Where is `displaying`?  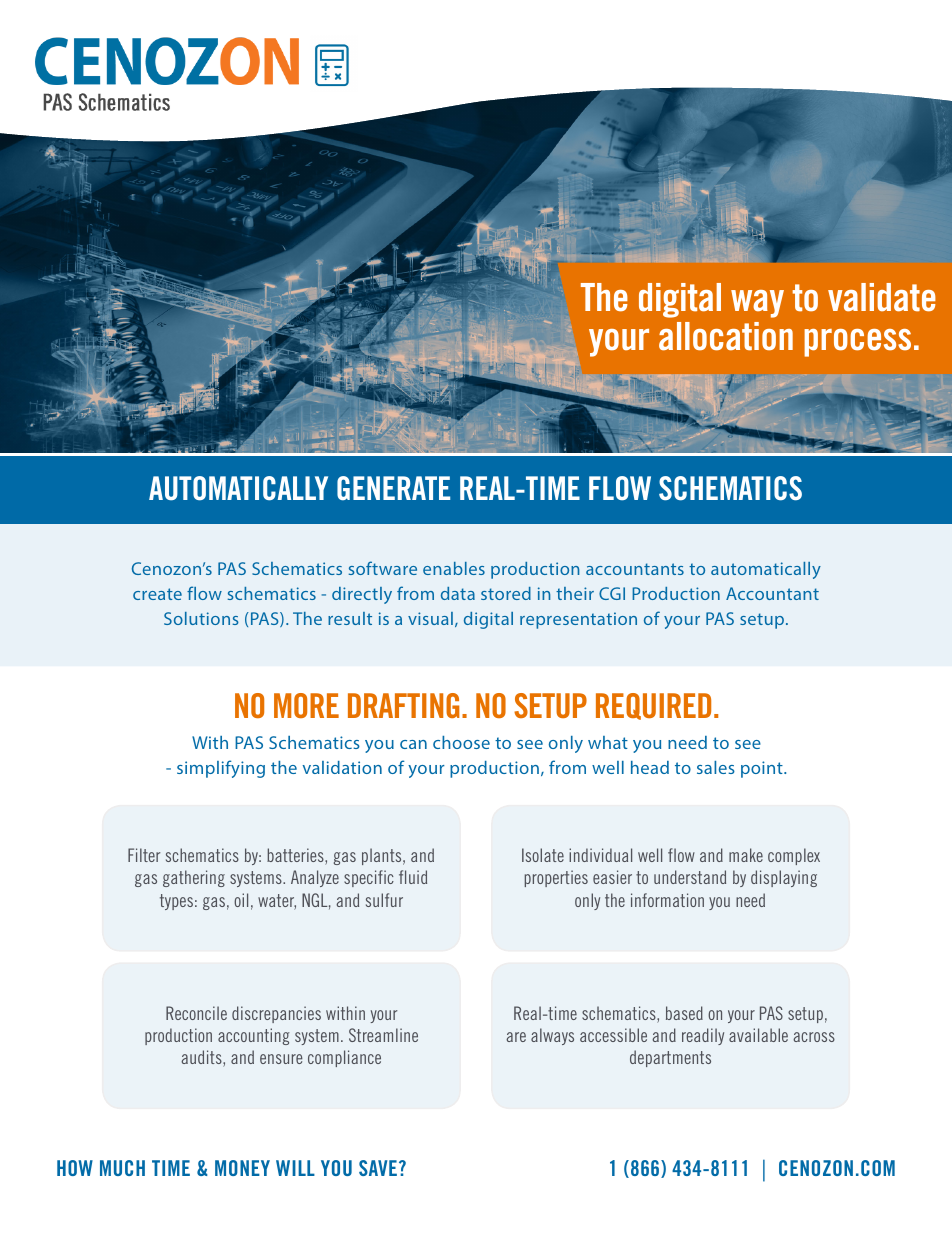 displaying is located at coordinates (784, 878).
